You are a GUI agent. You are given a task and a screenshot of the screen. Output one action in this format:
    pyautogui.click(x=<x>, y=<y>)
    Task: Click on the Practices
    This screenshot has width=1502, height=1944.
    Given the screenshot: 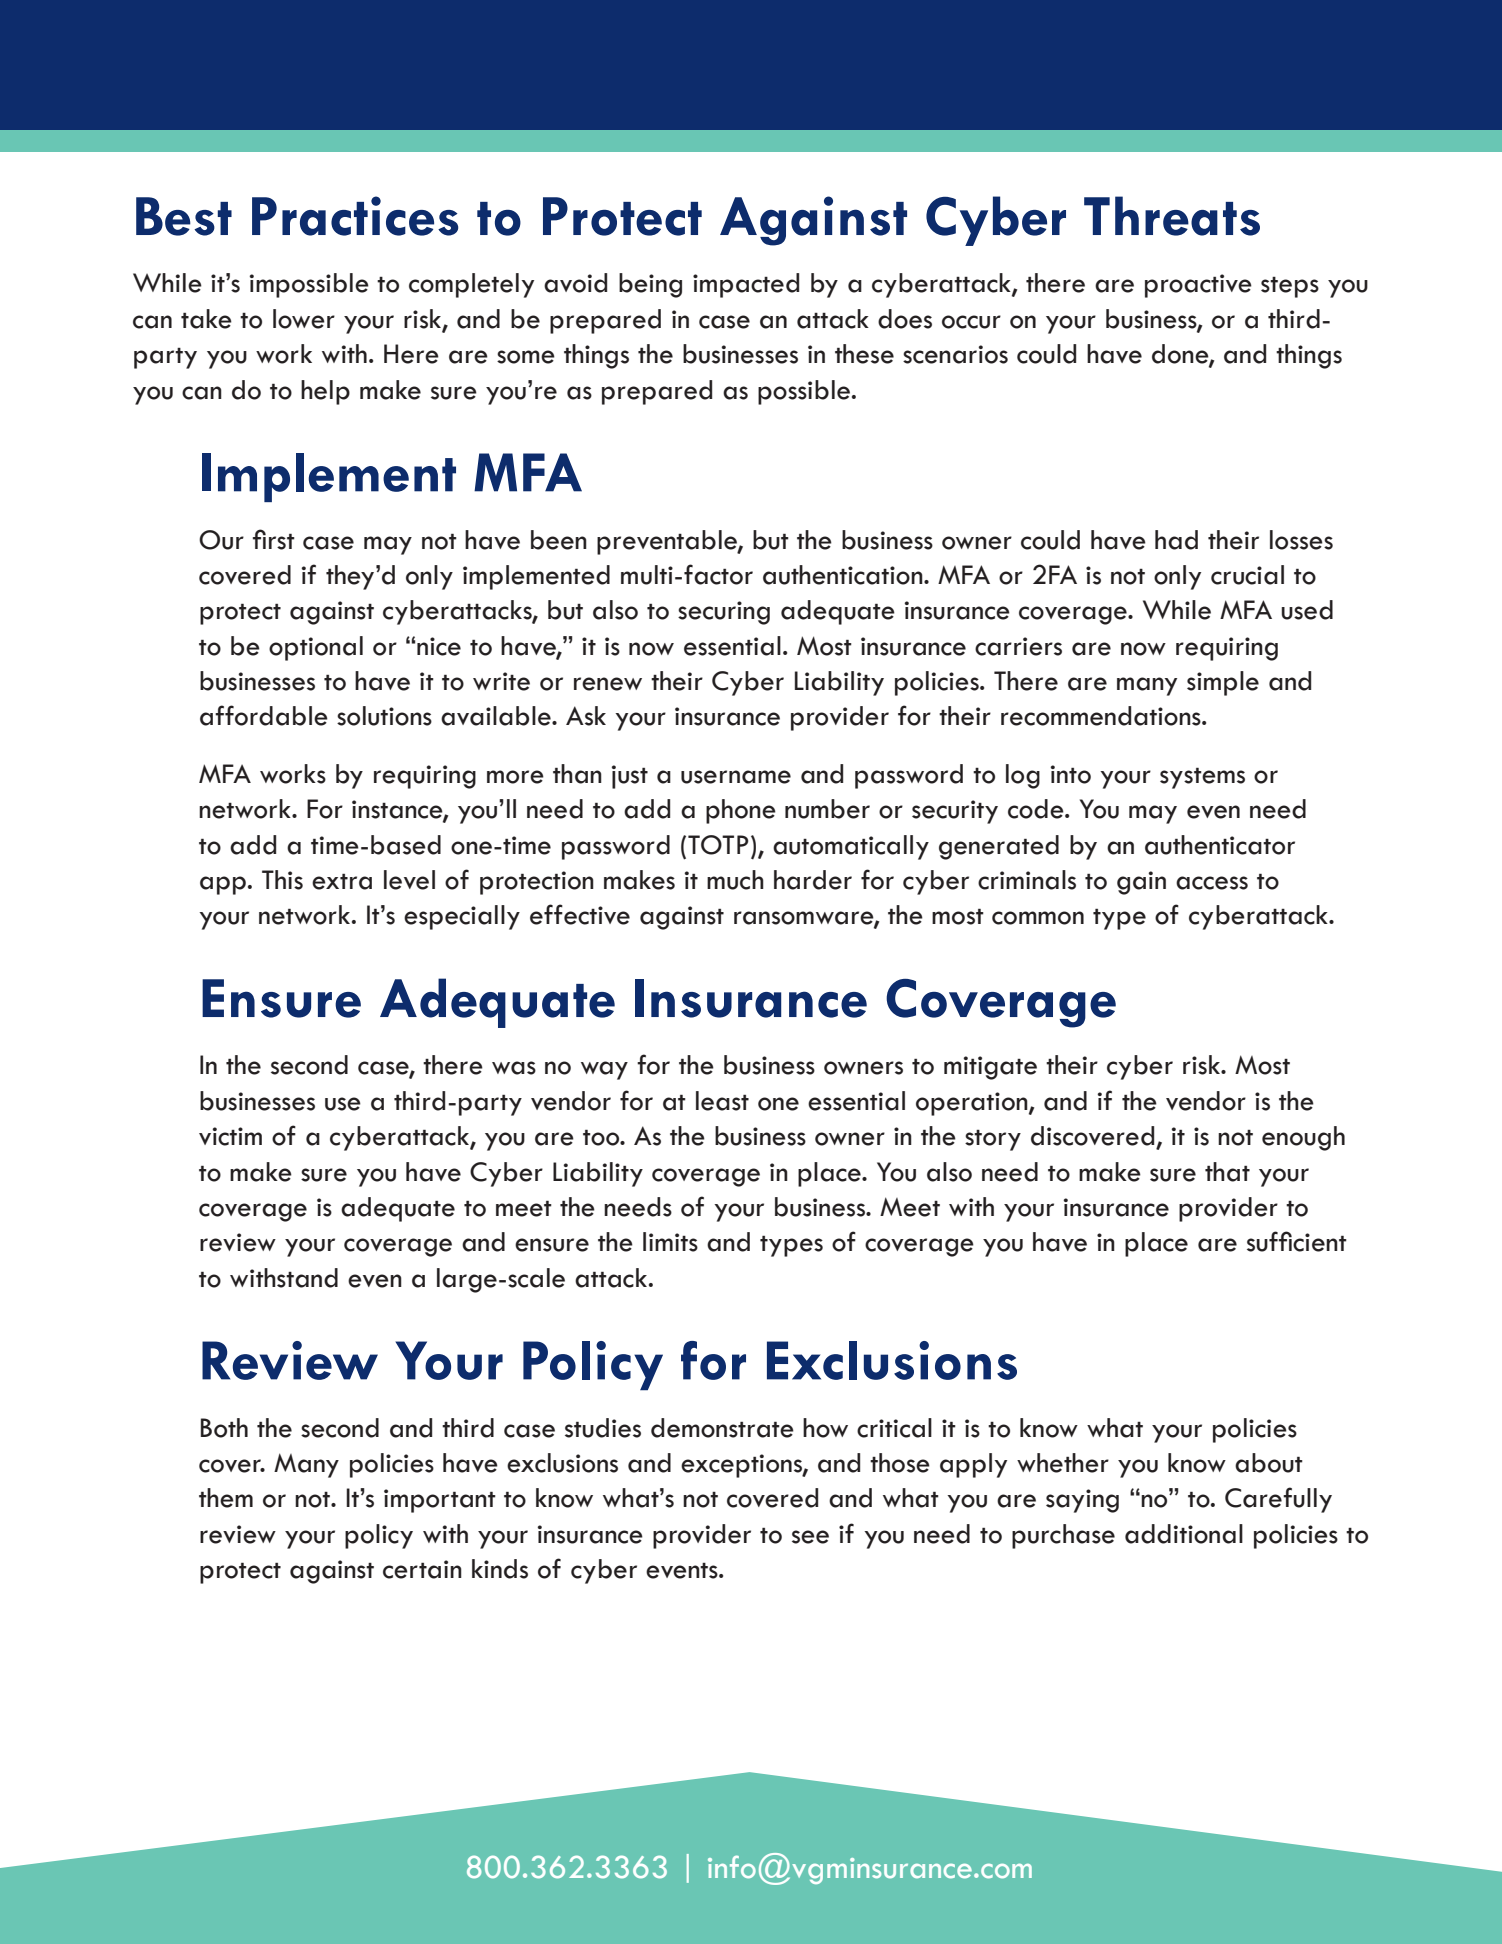 What is the action you would take?
    pyautogui.click(x=355, y=216)
